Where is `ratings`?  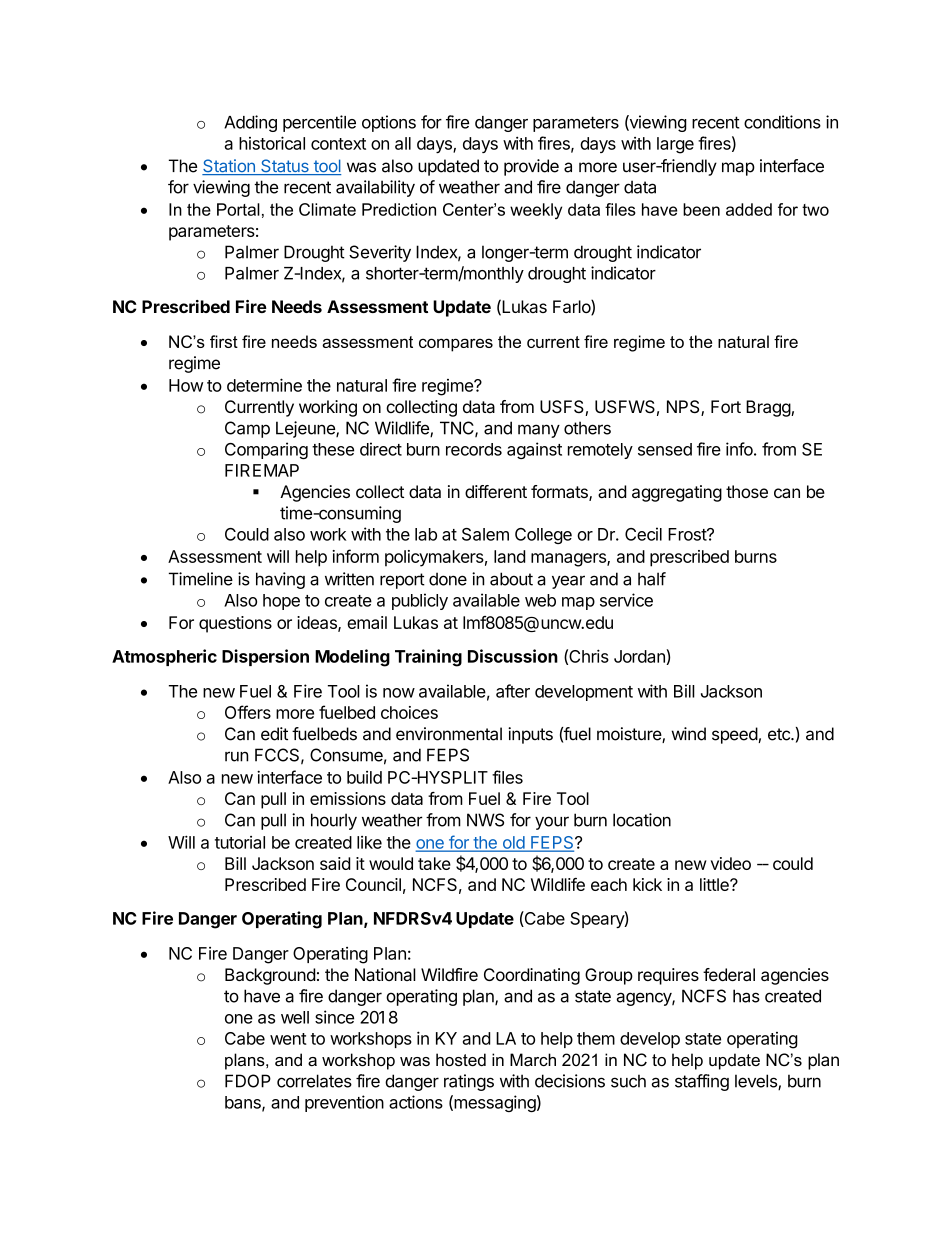
ratings is located at coordinates (469, 1082).
